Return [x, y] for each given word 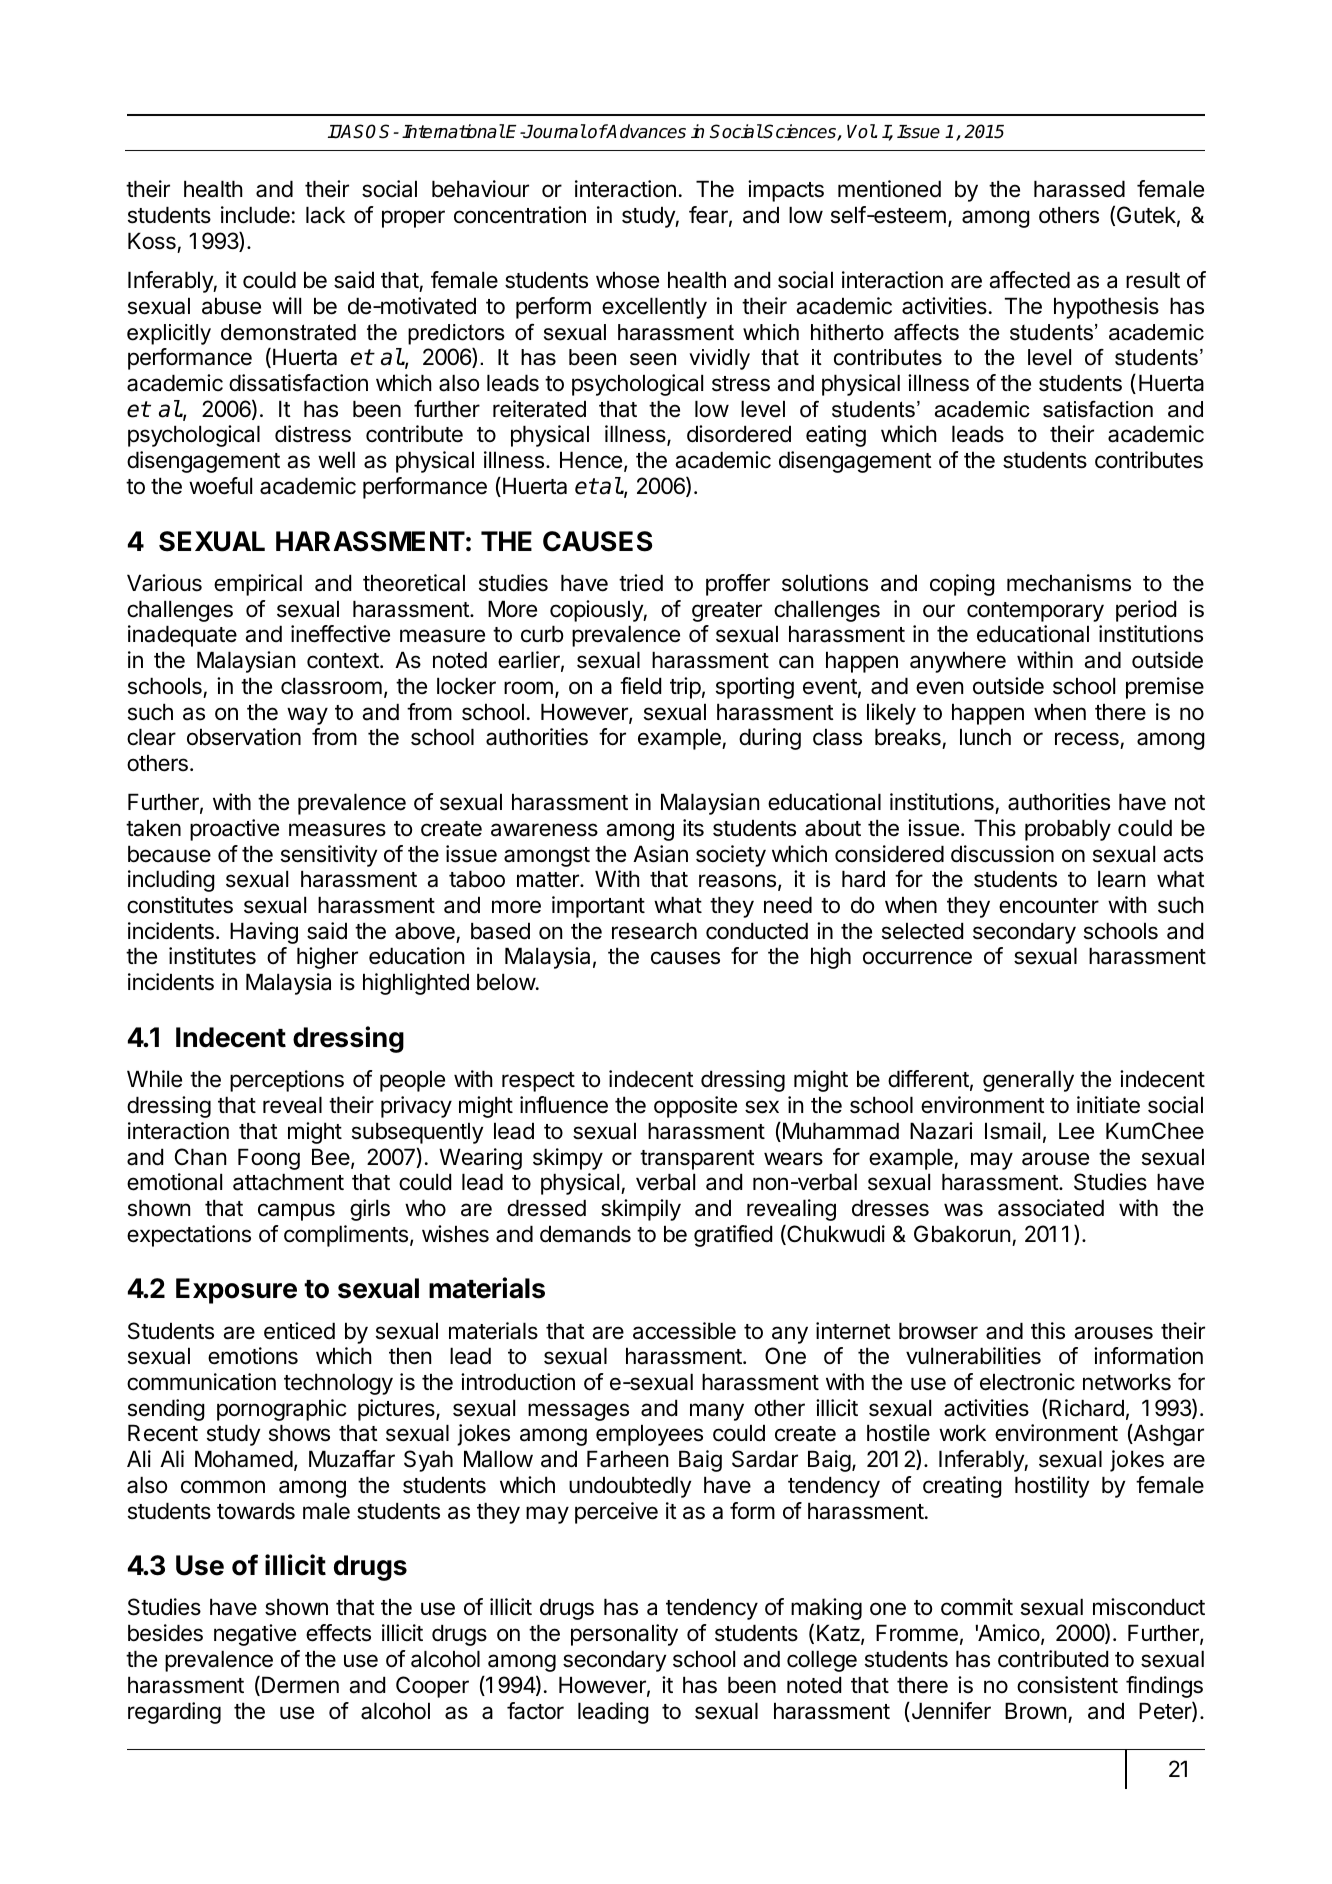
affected [1029, 280]
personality [624, 1635]
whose [627, 280]
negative [255, 1635]
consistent [1067, 1685]
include [255, 215]
